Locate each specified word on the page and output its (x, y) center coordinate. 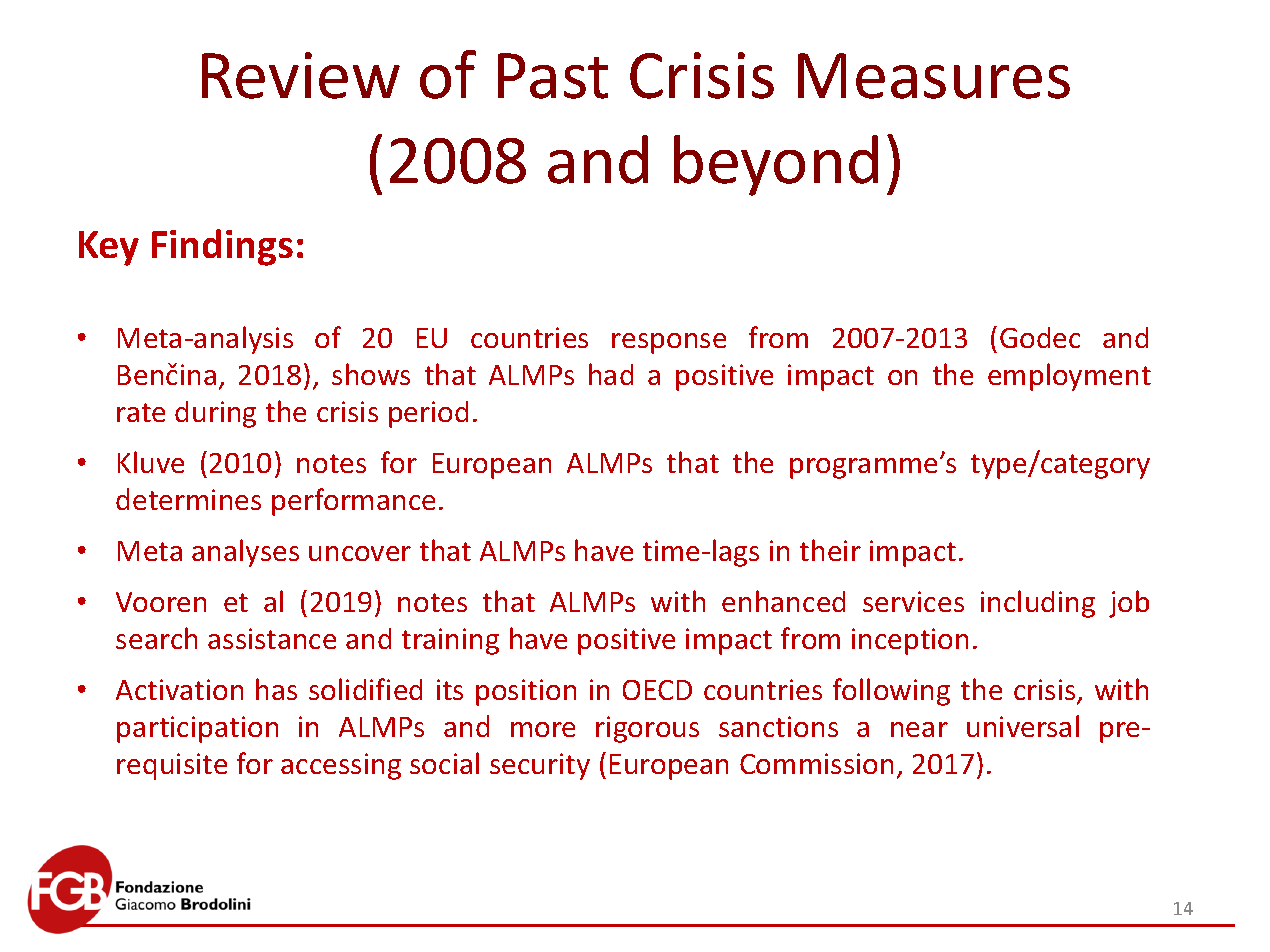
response (669, 343)
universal (1023, 726)
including (1038, 604)
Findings (222, 247)
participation (197, 729)
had (611, 374)
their (830, 550)
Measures (934, 76)
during (215, 414)
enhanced (783, 601)
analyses (245, 553)
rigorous (647, 729)
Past (553, 76)
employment (1069, 377)
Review (301, 75)
